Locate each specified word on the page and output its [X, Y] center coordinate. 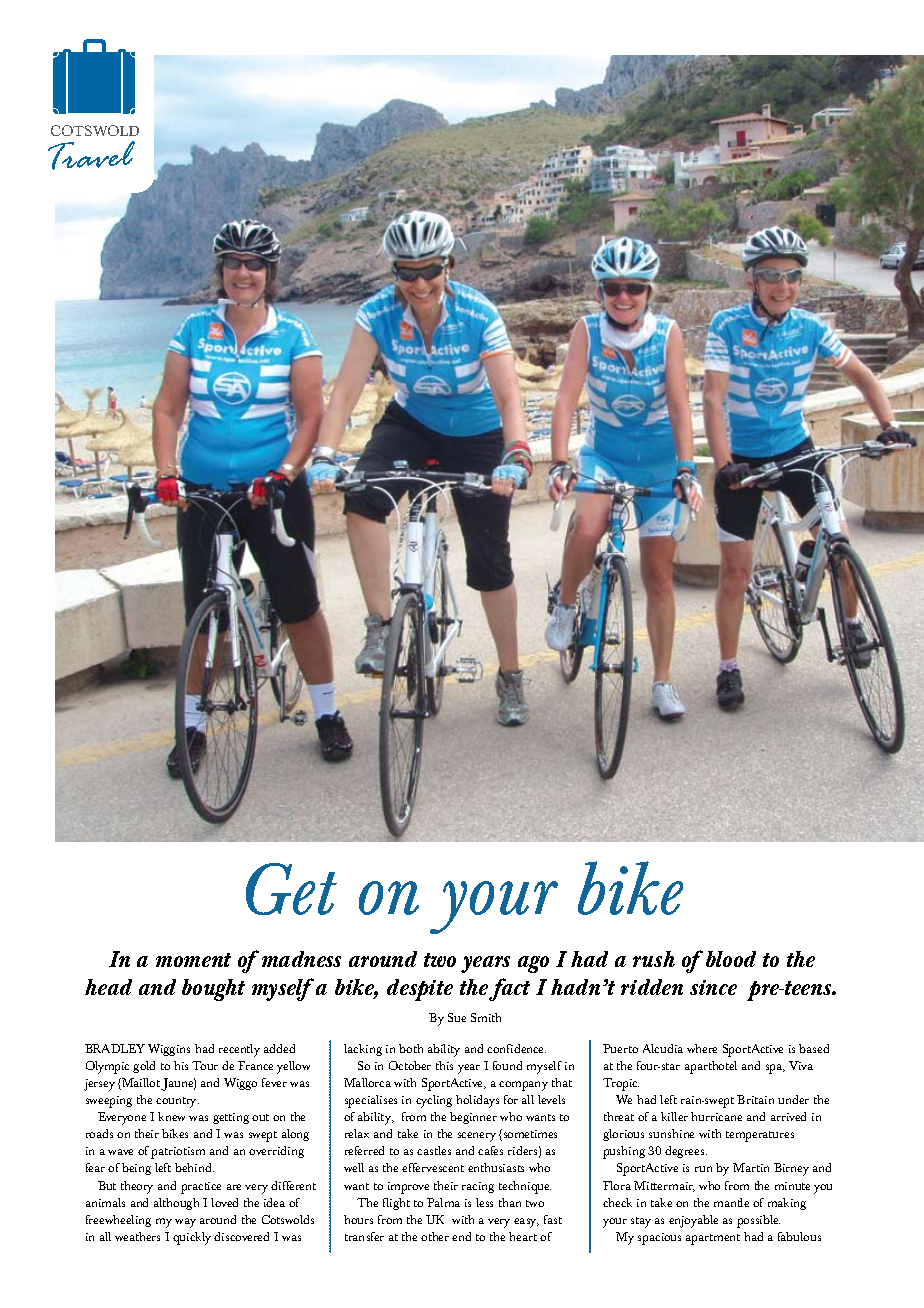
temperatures [760, 1136]
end [461, 1236]
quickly [192, 1238]
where [702, 1048]
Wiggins [169, 1050]
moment [193, 960]
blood [731, 959]
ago [533, 964]
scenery [477, 1137]
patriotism [178, 1153]
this [444, 1065]
